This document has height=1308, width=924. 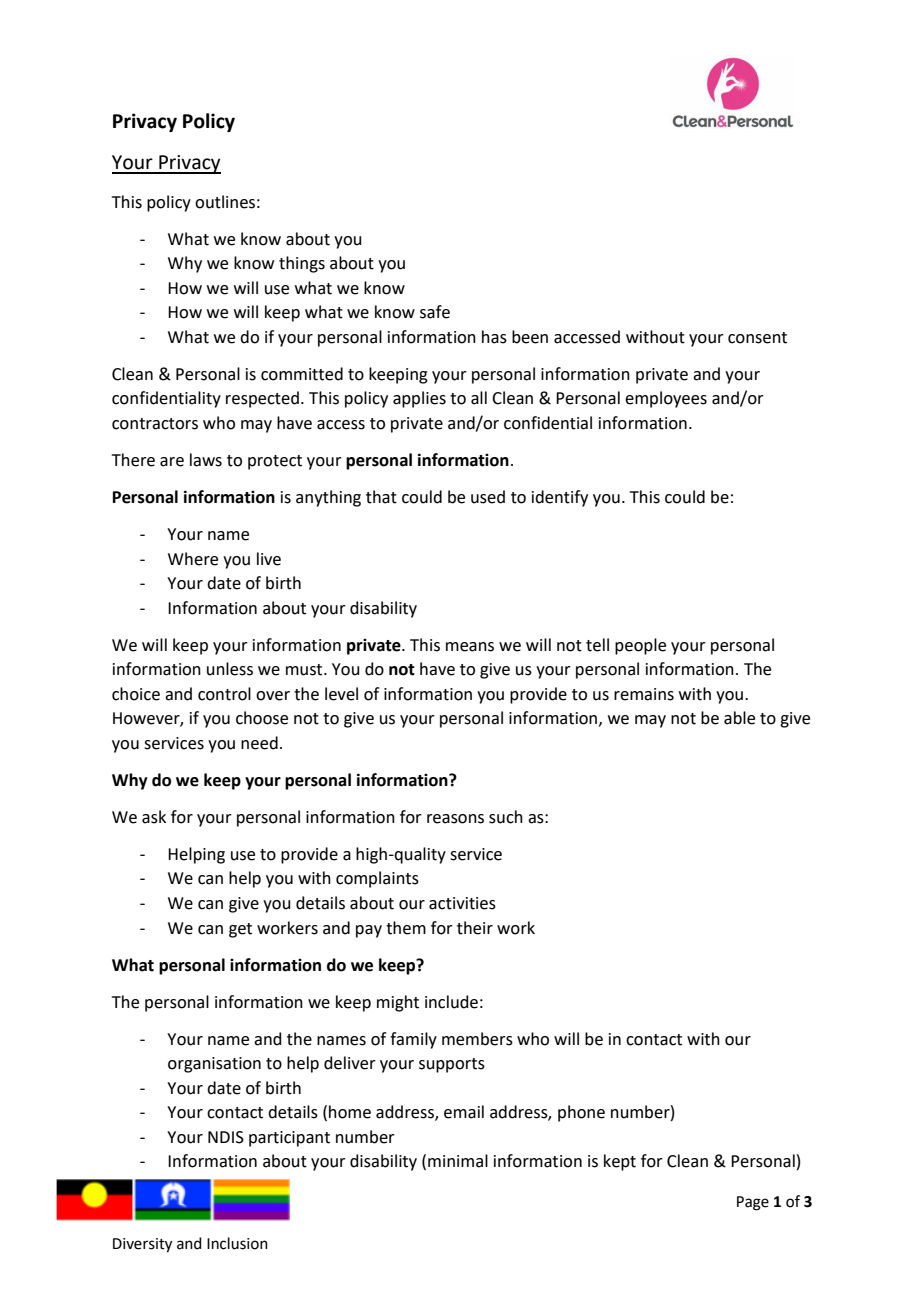 What do you see at coordinates (488, 497) in the document?
I see `used` at bounding box center [488, 497].
